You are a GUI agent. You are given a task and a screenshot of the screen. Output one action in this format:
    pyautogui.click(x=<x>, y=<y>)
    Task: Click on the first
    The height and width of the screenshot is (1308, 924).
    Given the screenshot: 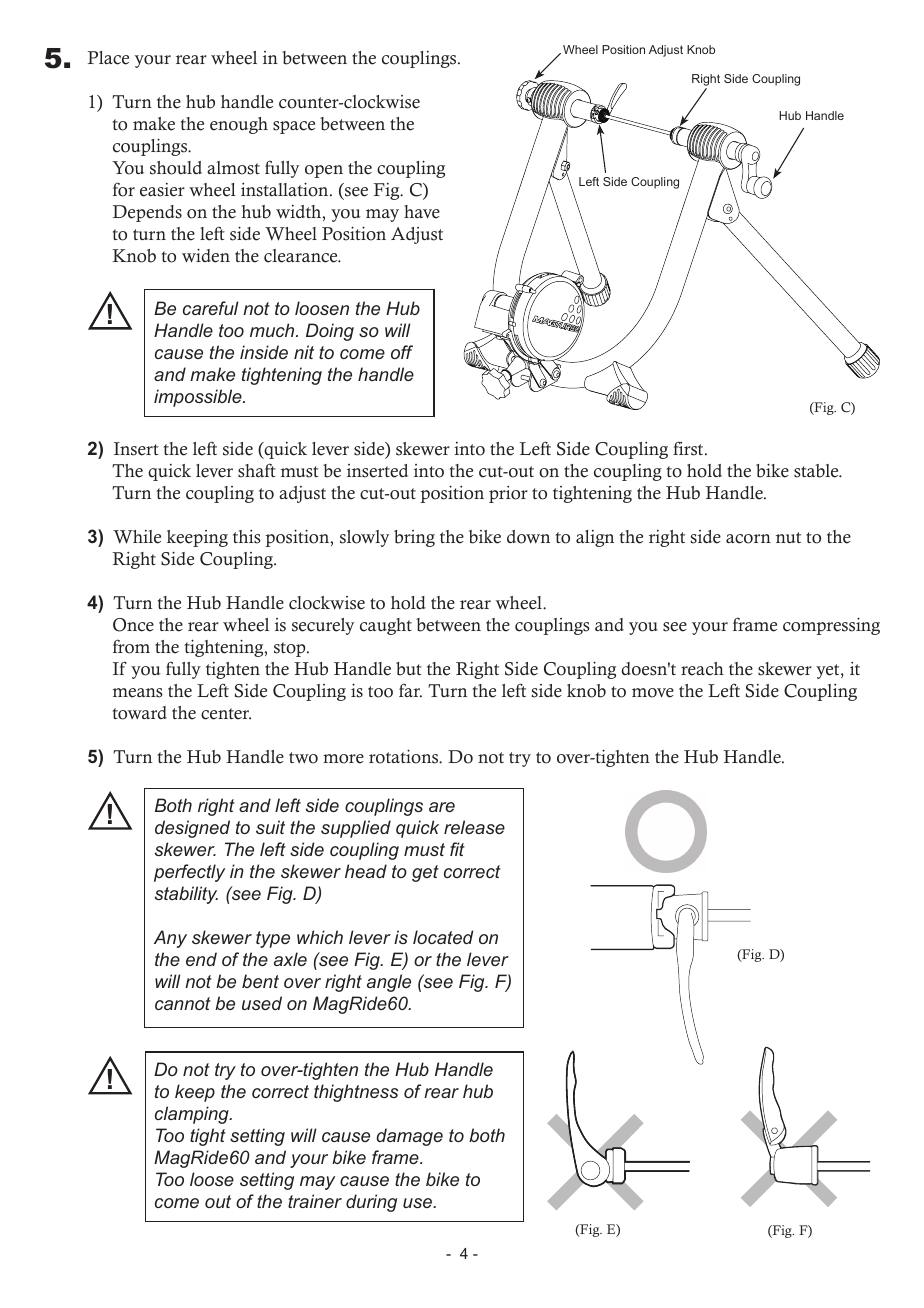 What is the action you would take?
    pyautogui.click(x=689, y=448)
